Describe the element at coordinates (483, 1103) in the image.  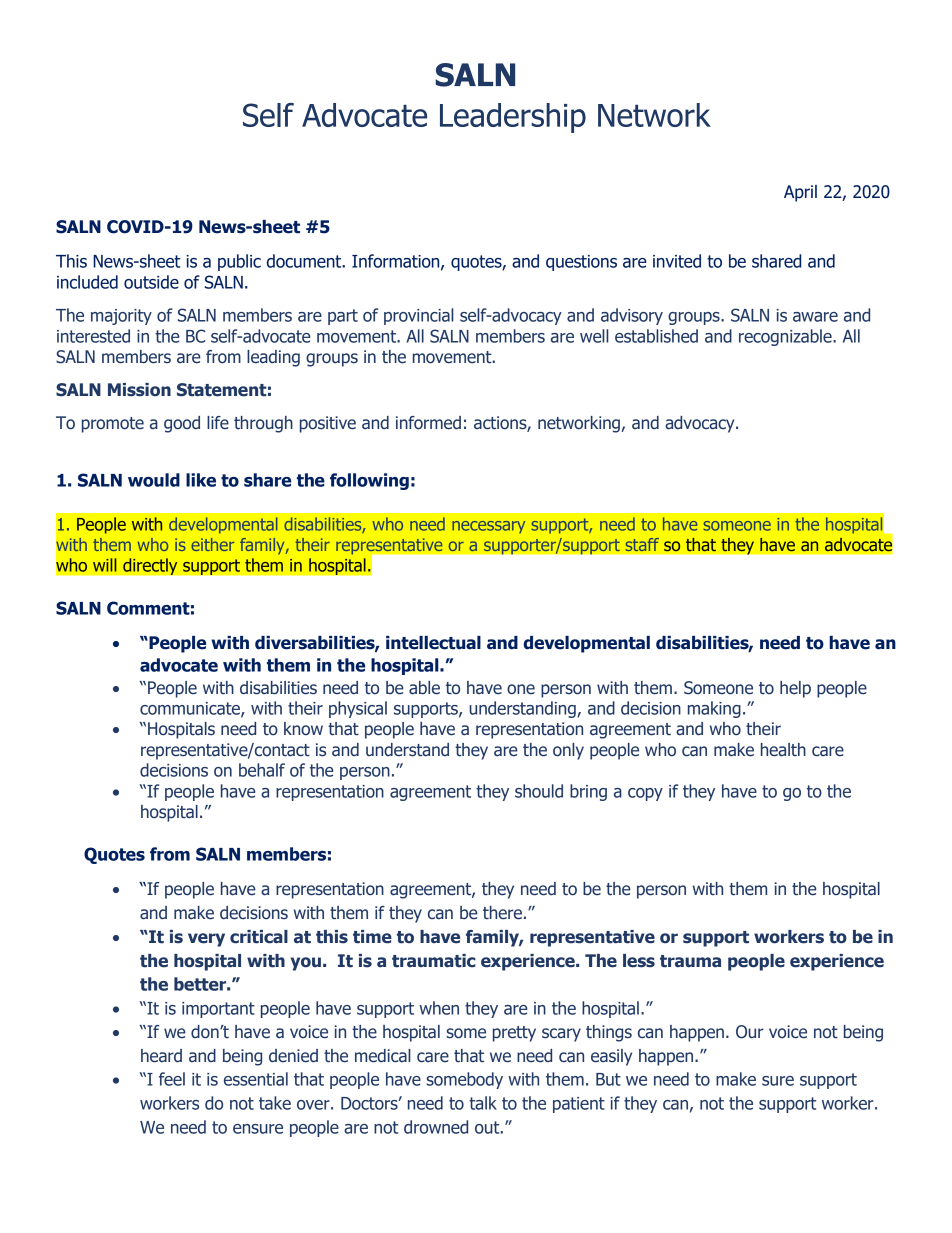
I see `talk` at that location.
